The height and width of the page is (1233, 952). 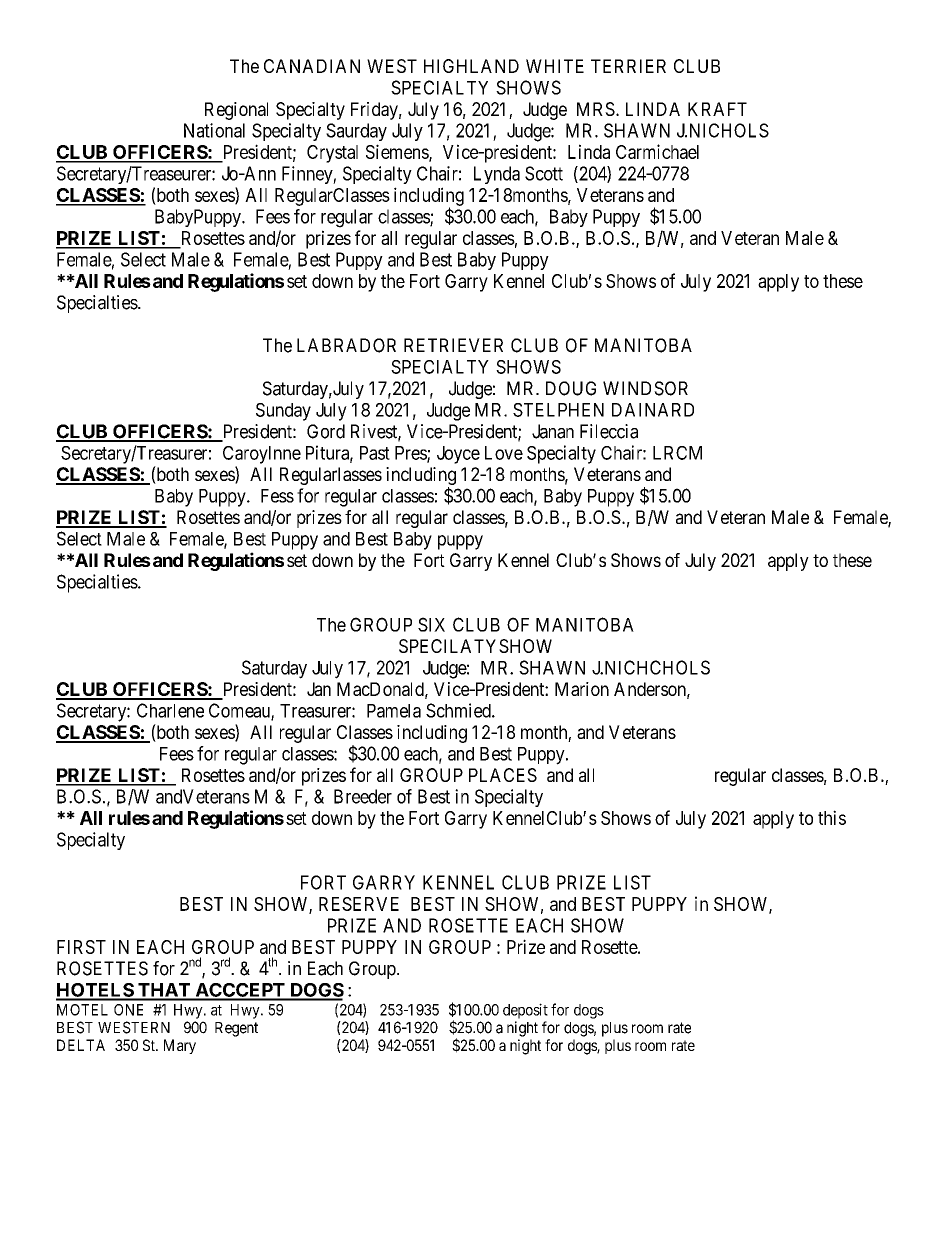 I want to click on ONE, so click(x=128, y=1010).
